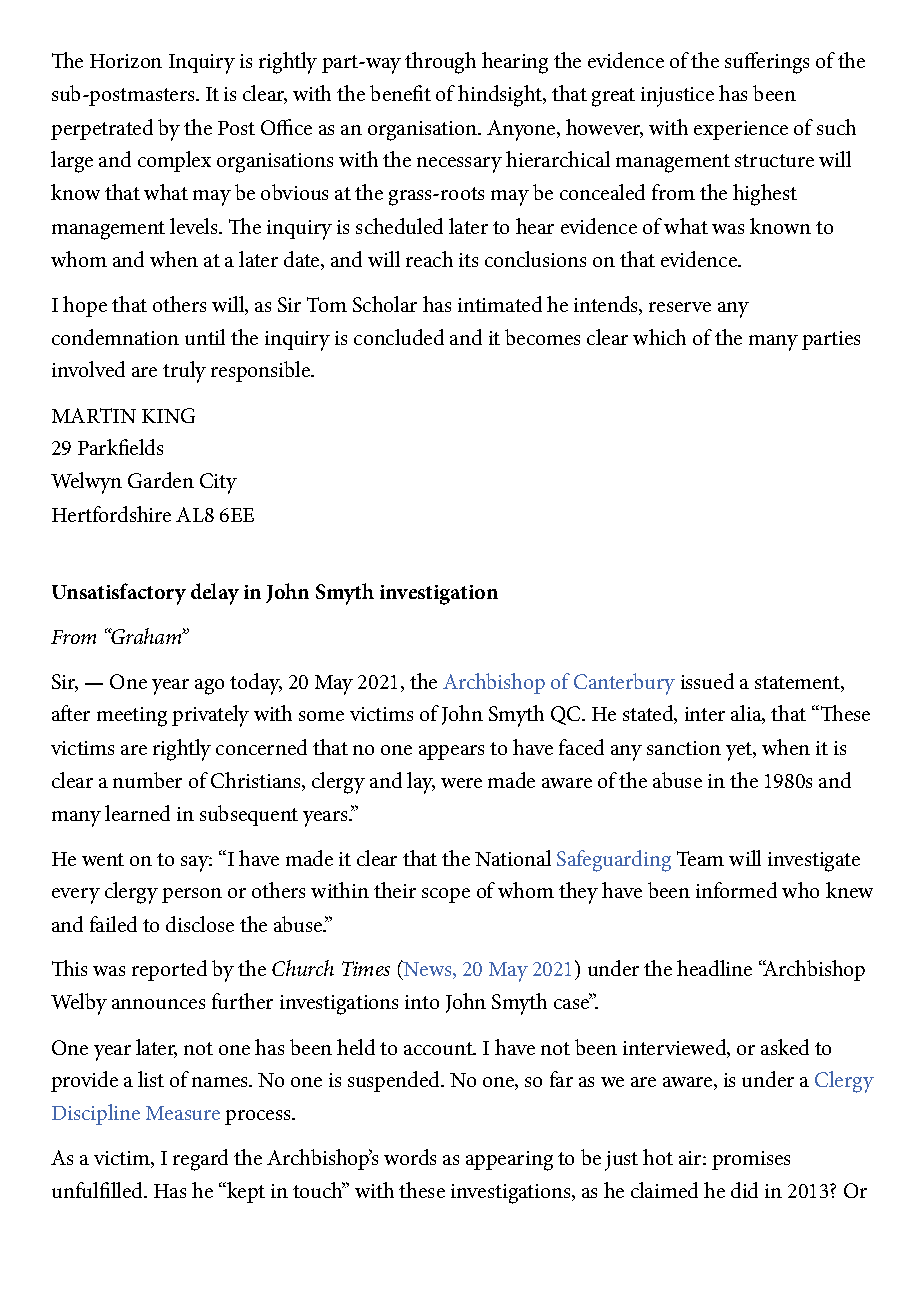 The height and width of the screenshot is (1308, 924). I want to click on perpetrated, so click(102, 129).
